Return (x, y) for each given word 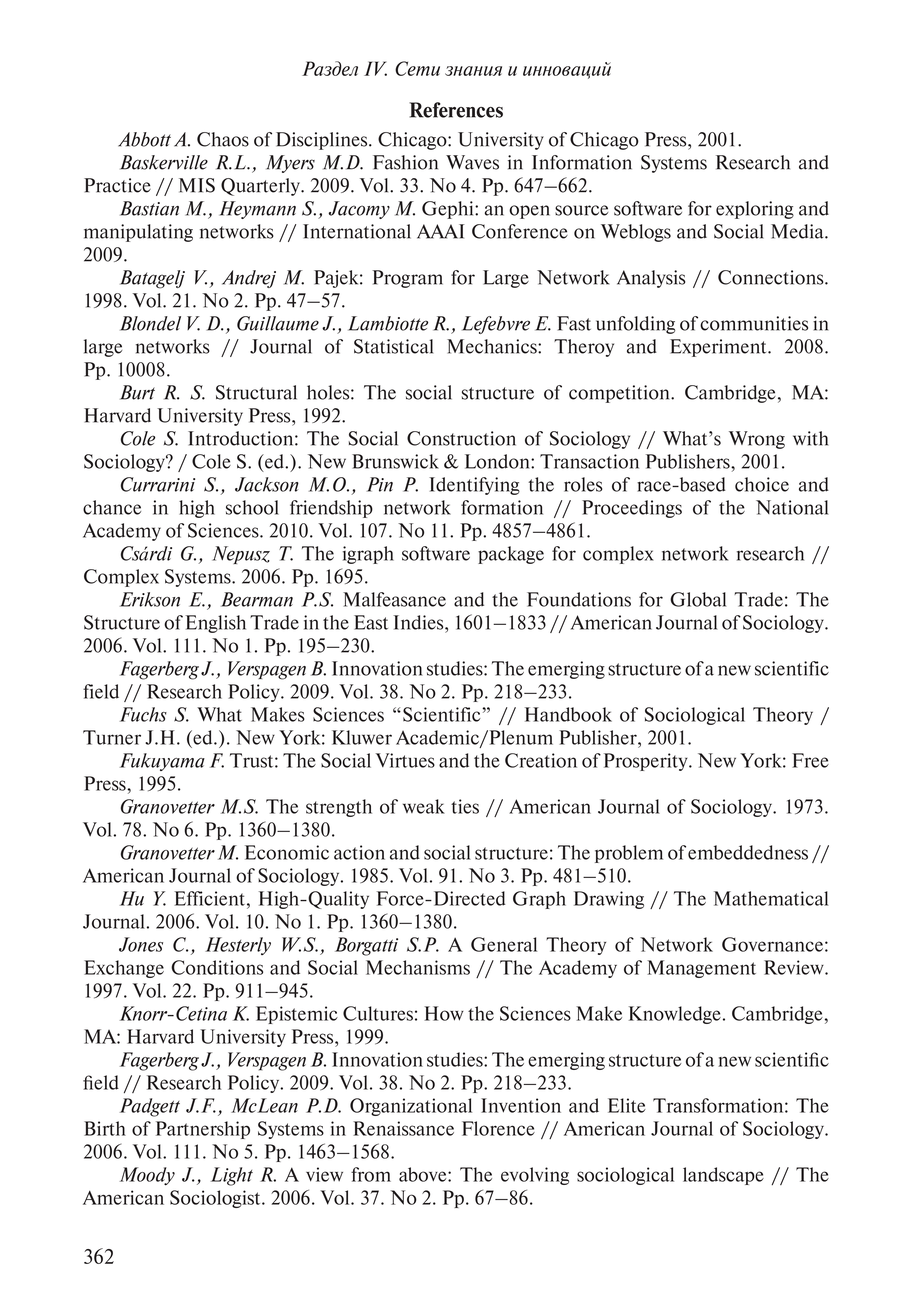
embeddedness (748, 852)
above (424, 1174)
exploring (755, 210)
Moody (147, 1176)
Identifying (474, 486)
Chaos (223, 139)
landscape (723, 1176)
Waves (472, 162)
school (252, 507)
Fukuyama (162, 762)
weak (424, 806)
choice (762, 484)
